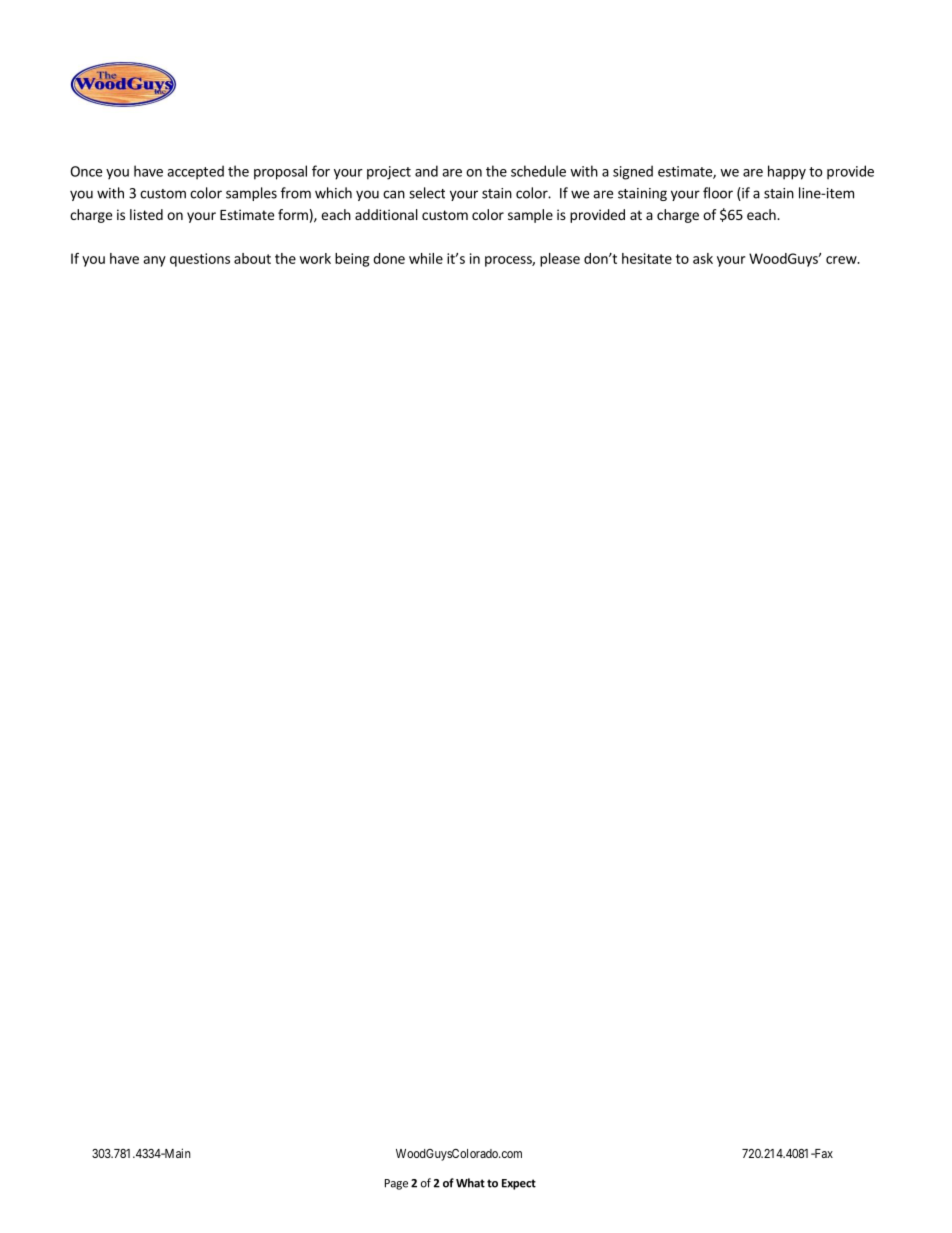 This screenshot has height=1233, width=952. I want to click on any, so click(154, 261).
